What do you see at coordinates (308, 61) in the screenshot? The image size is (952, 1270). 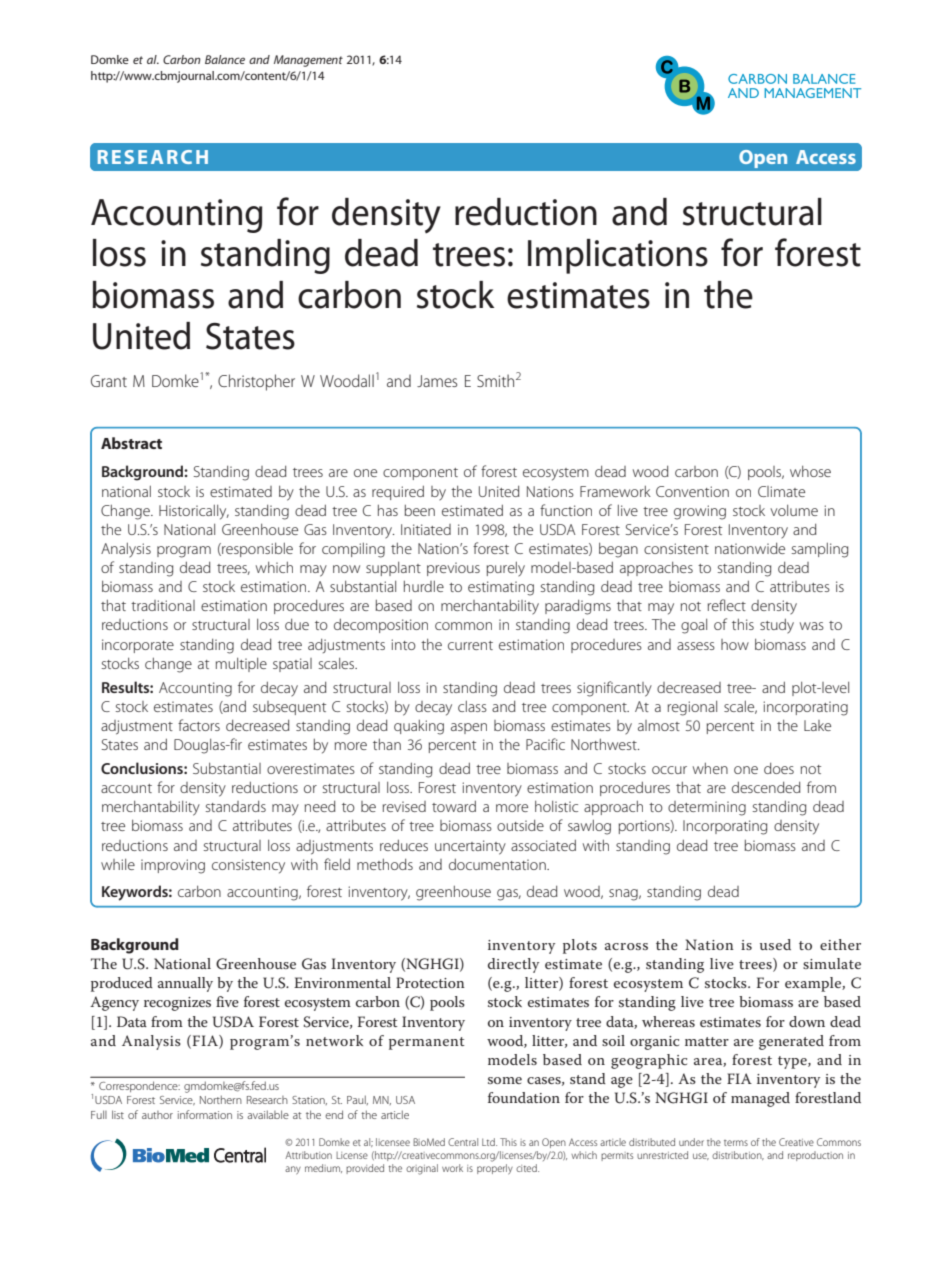 I see `Management` at bounding box center [308, 61].
